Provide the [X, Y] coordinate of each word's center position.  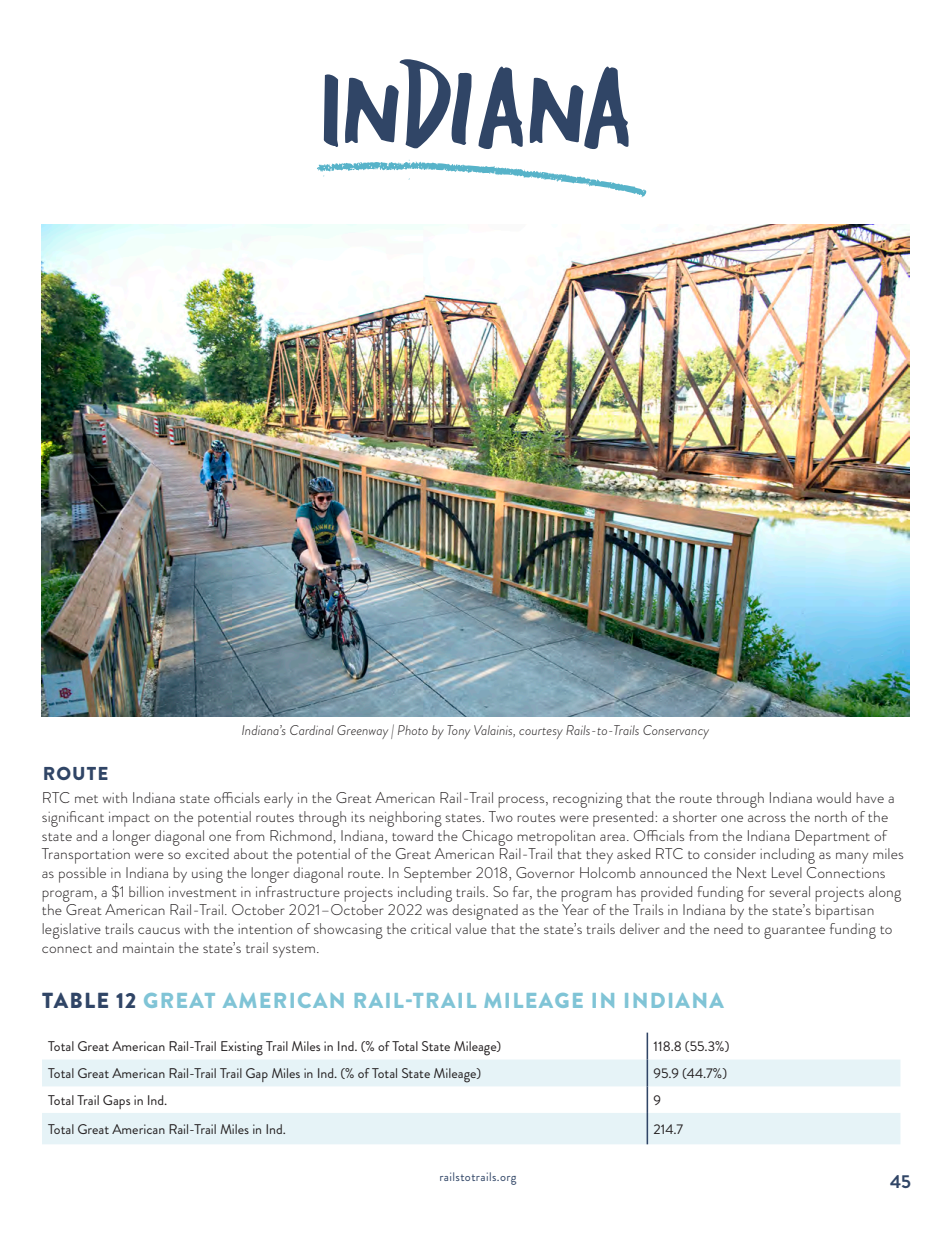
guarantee [794, 932]
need [728, 928]
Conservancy [676, 732]
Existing [242, 1048]
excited [207, 853]
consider [730, 853]
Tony [458, 732]
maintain [148, 948]
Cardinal [312, 730]
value [471, 928]
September [438, 875]
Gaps [116, 1102]
